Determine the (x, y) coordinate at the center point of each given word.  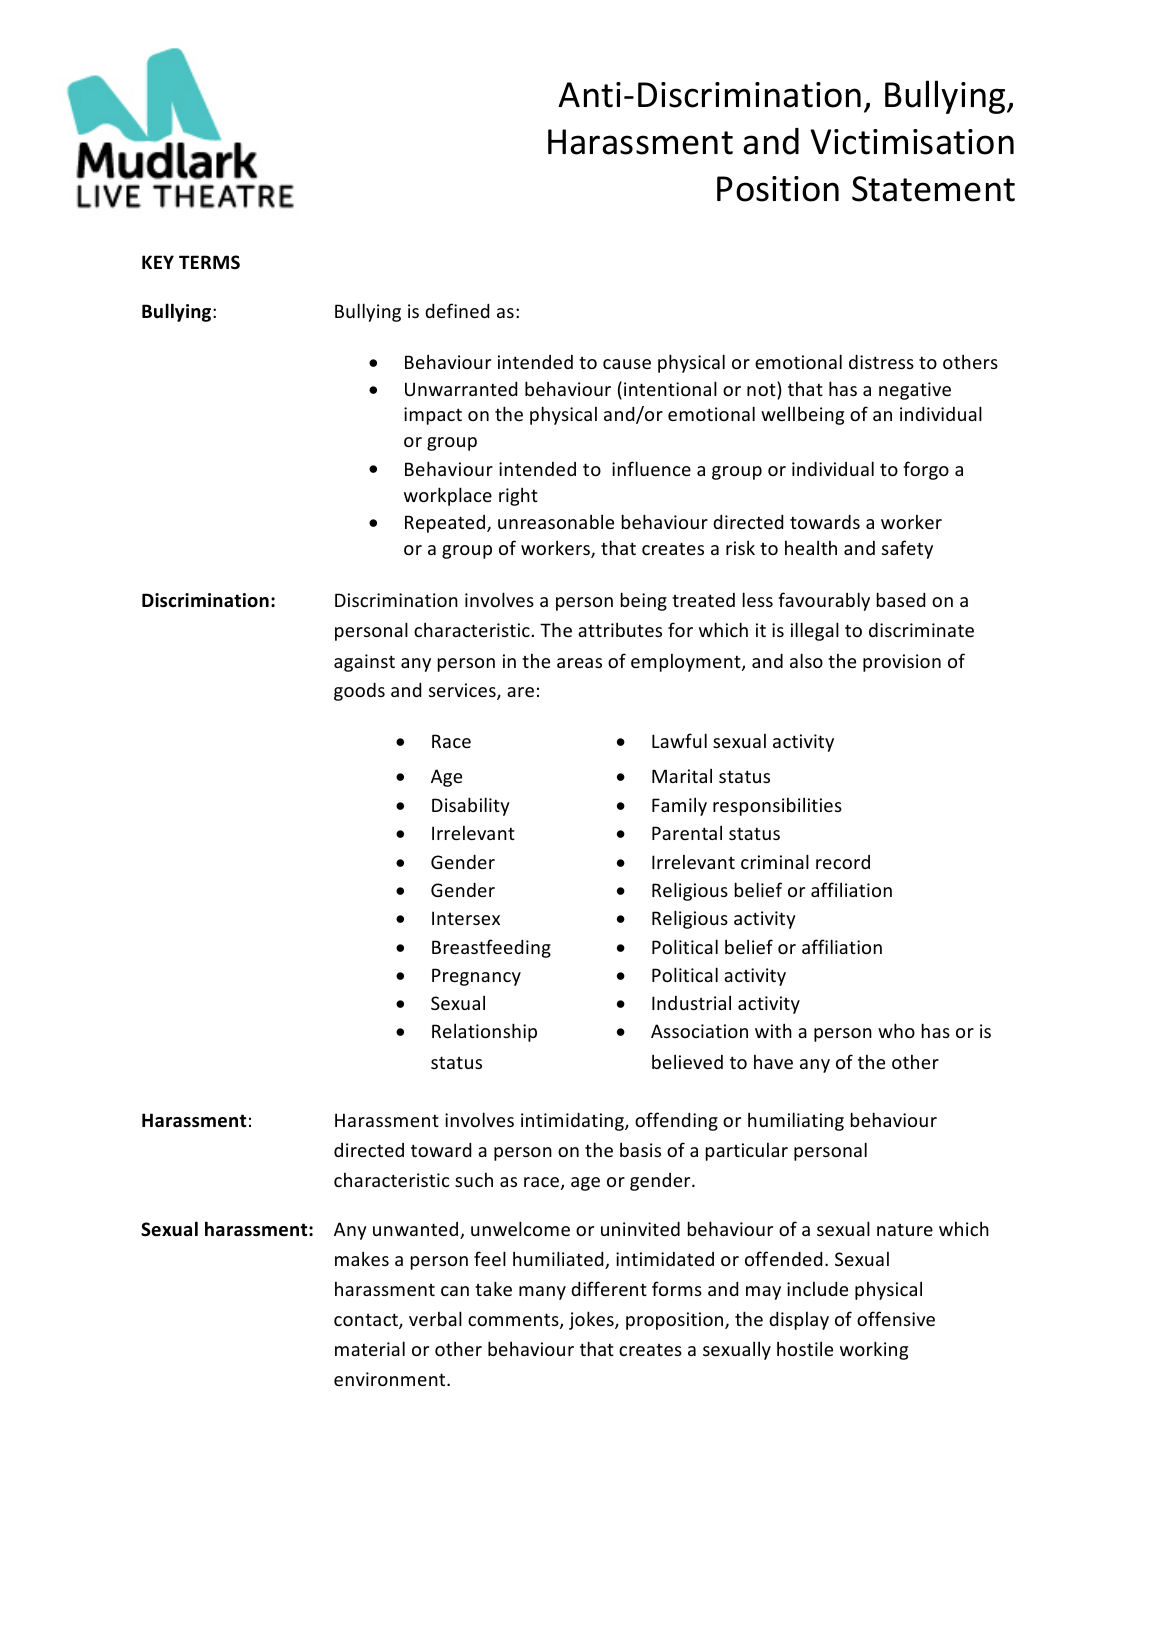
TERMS (209, 262)
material (370, 1348)
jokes (592, 1320)
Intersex (466, 918)
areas (579, 663)
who (896, 1030)
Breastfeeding (491, 948)
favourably (824, 601)
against (364, 663)
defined (457, 310)
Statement (933, 189)
